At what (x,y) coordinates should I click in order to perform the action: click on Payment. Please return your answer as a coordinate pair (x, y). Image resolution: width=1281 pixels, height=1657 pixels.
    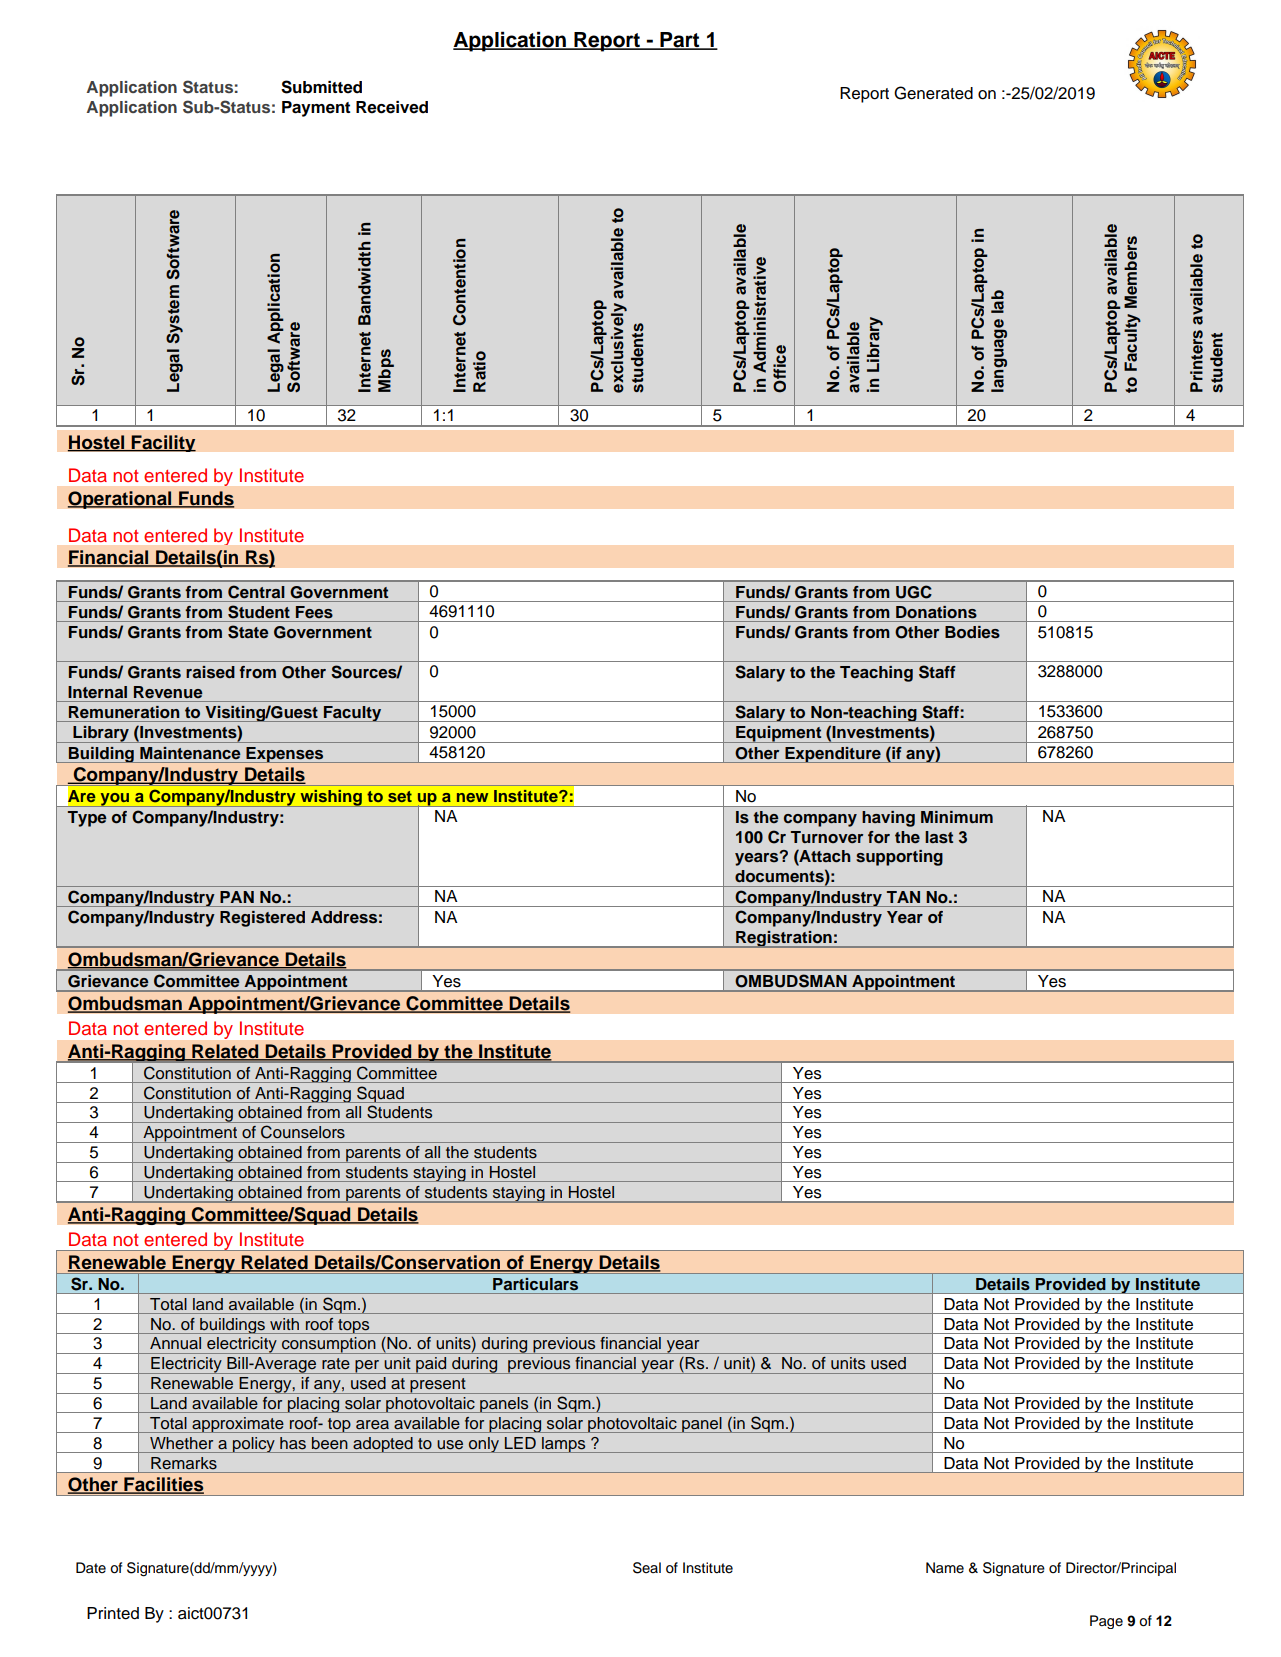
    Looking at the image, I should click on (316, 109).
